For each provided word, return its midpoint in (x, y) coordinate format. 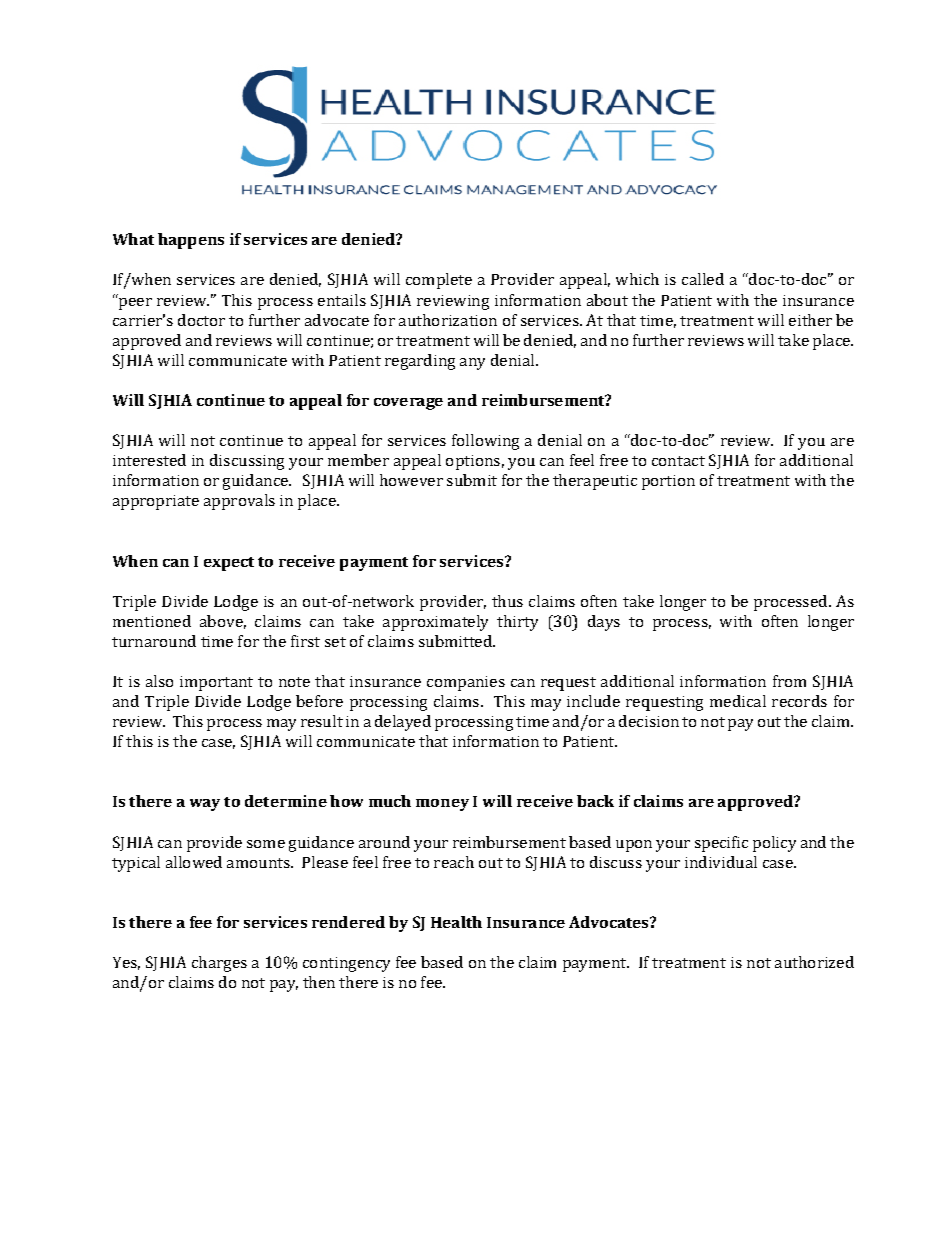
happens (191, 241)
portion (668, 482)
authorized (814, 962)
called (703, 279)
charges (219, 964)
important (216, 683)
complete (439, 281)
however (411, 480)
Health (456, 922)
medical (738, 701)
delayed (403, 723)
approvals (239, 502)
